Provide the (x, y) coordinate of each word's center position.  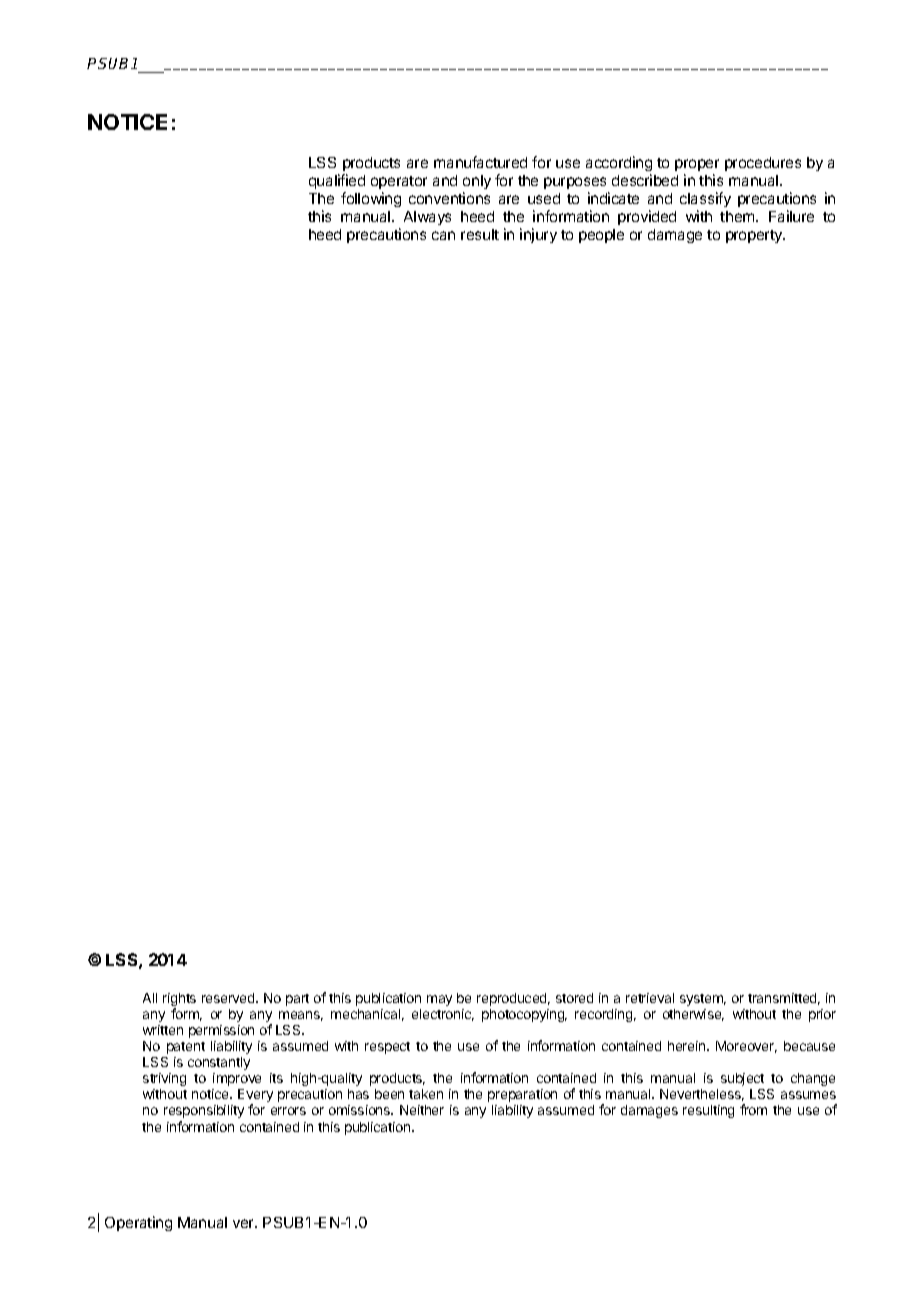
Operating (138, 1223)
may (439, 1000)
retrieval (650, 998)
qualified (337, 181)
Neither (422, 1110)
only (477, 182)
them (738, 216)
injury (538, 235)
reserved (229, 998)
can (443, 235)
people (601, 236)
